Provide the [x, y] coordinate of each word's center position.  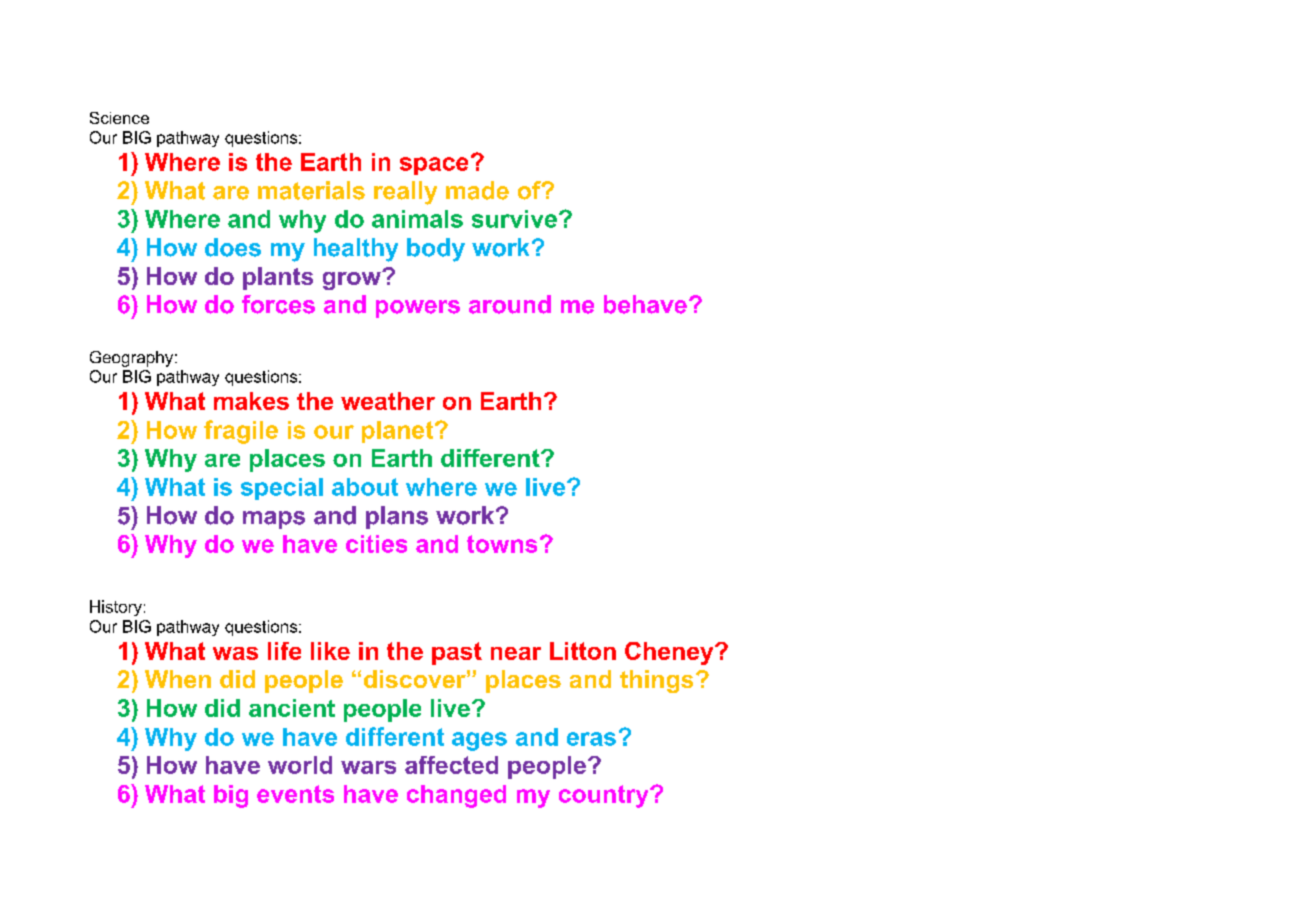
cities [376, 544]
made [477, 190]
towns [502, 544]
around [510, 304]
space [434, 166]
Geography [133, 359]
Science [119, 118]
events [295, 794]
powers [418, 309]
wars [368, 767]
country [605, 796]
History [116, 608]
